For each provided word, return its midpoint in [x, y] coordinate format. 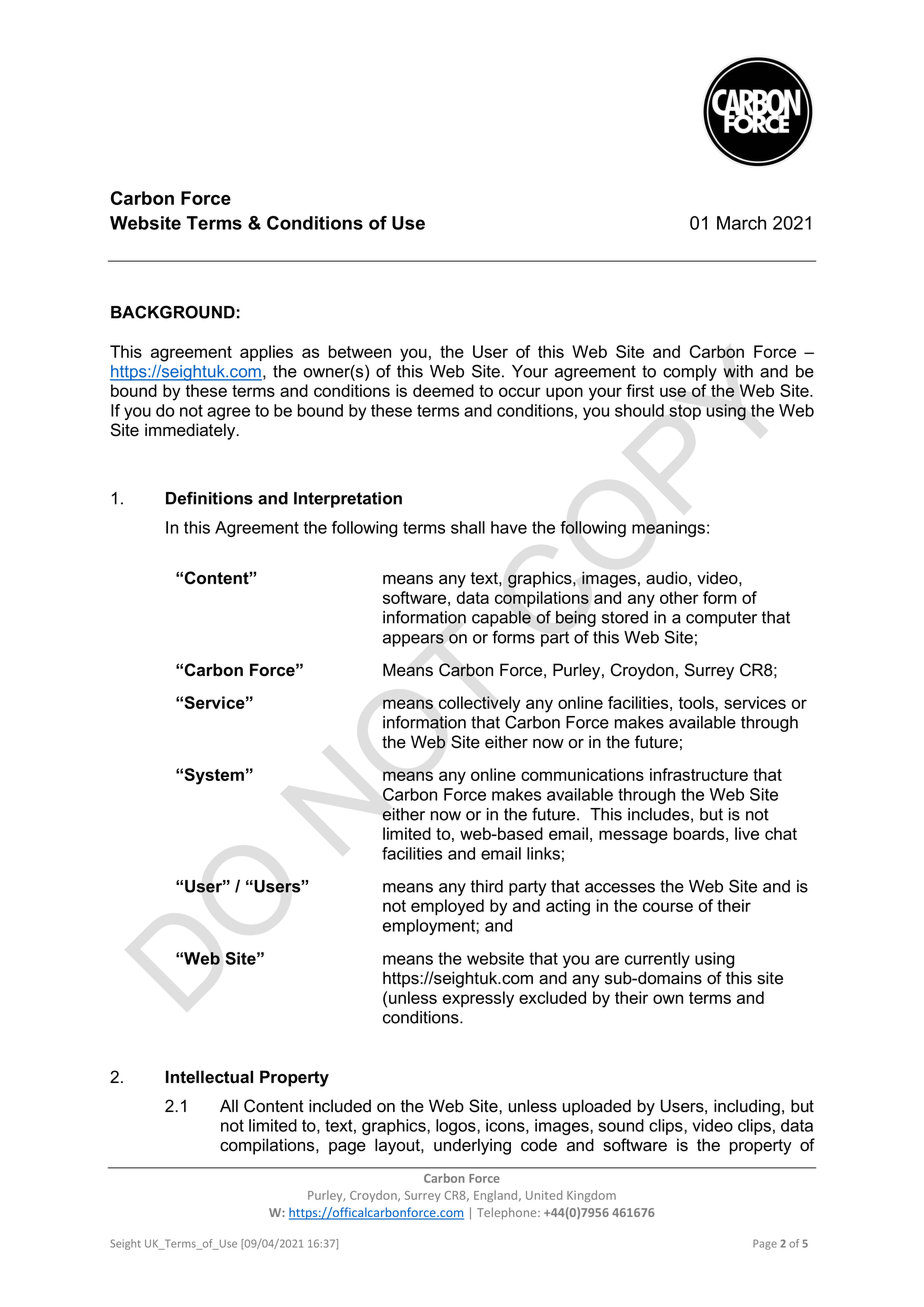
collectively [480, 704]
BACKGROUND [173, 312]
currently [657, 960]
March [741, 223]
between [360, 351]
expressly [478, 999]
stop [685, 412]
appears [413, 640]
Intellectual [209, 1077]
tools [697, 702]
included [340, 1106]
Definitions [209, 498]
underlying [472, 1146]
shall [468, 527]
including [747, 1107]
